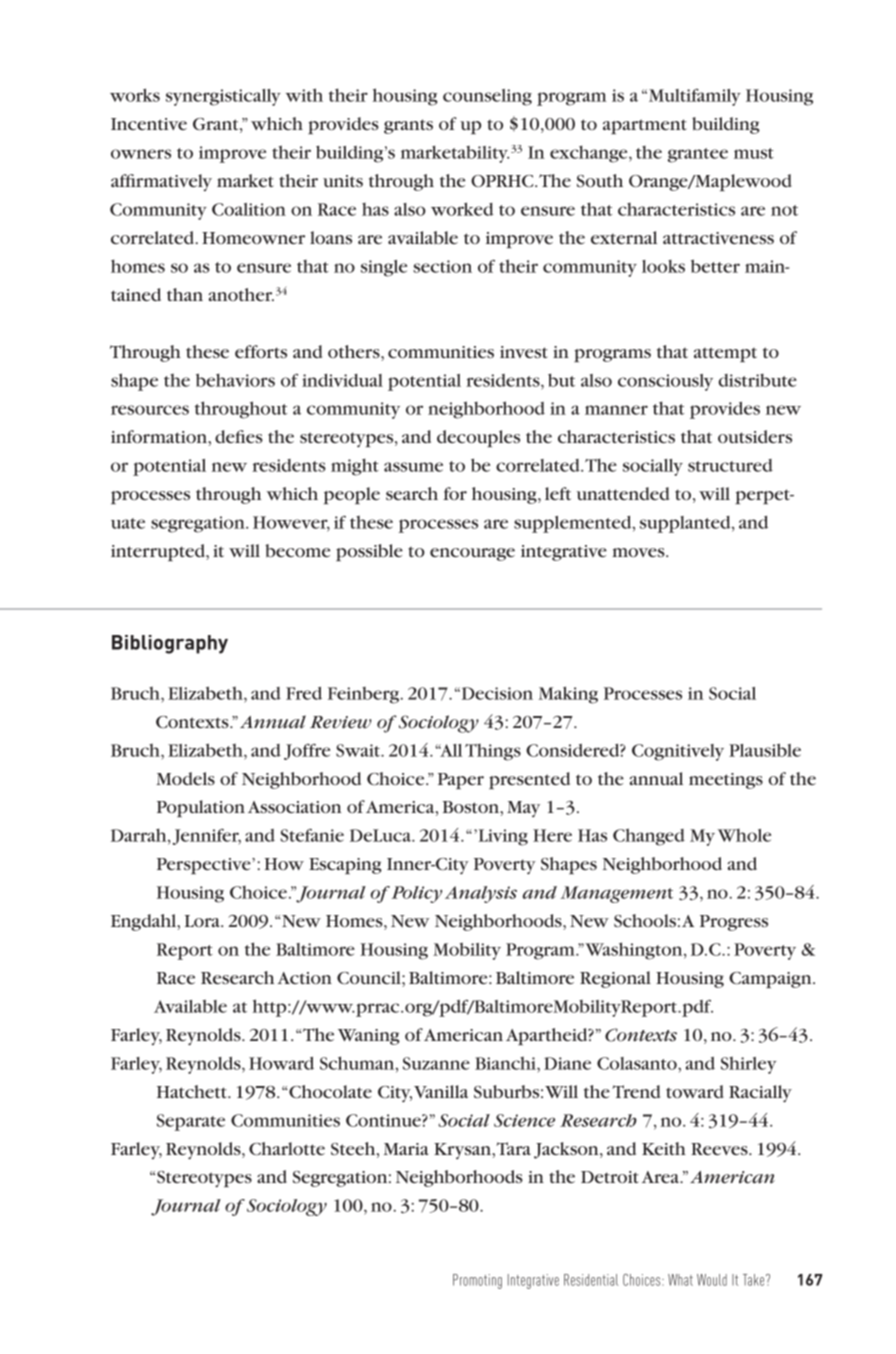 This document has height=1354, width=896. Describe the element at coordinates (493, 752) in the document. I see `Things` at that location.
